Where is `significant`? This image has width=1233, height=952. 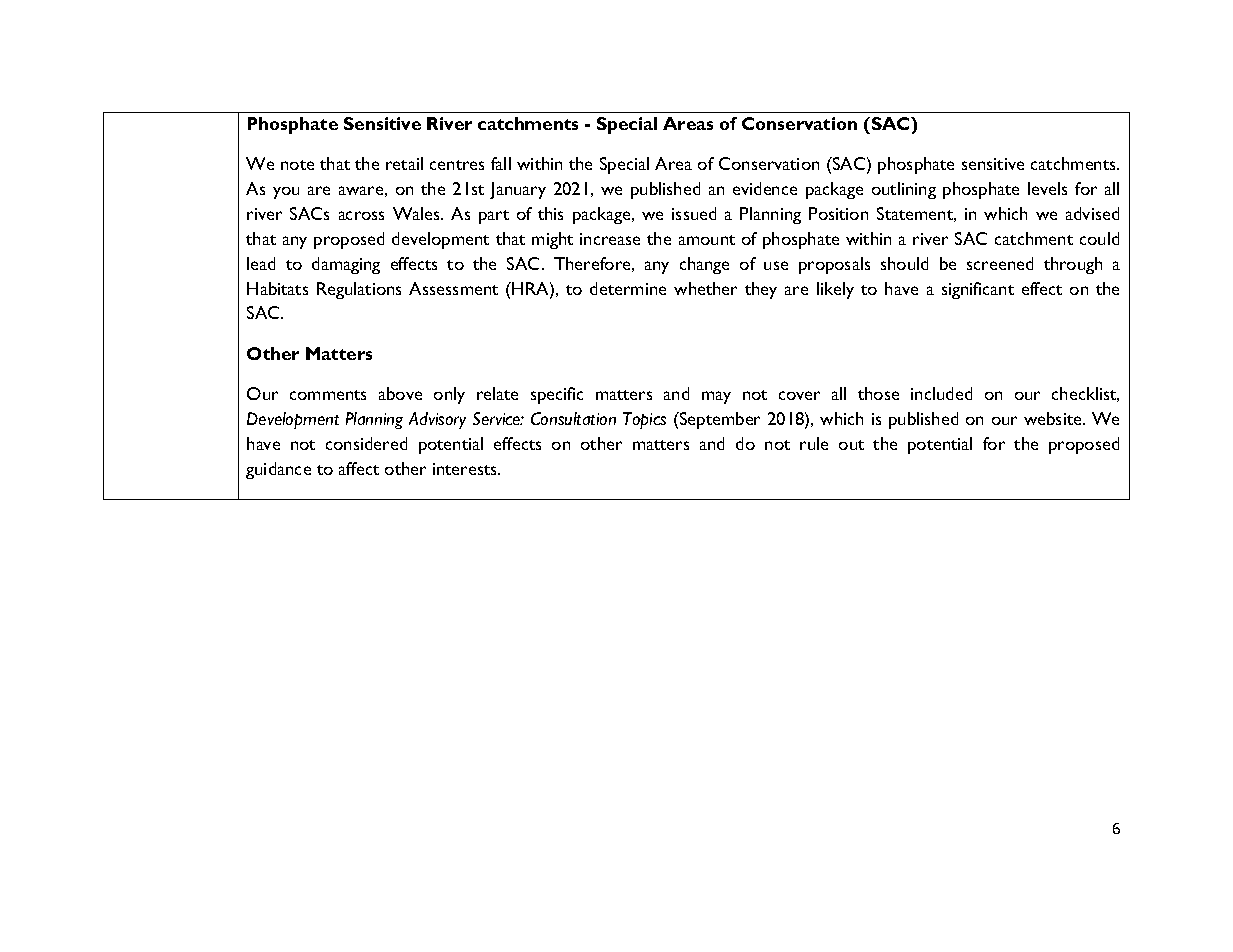 significant is located at coordinates (978, 290).
